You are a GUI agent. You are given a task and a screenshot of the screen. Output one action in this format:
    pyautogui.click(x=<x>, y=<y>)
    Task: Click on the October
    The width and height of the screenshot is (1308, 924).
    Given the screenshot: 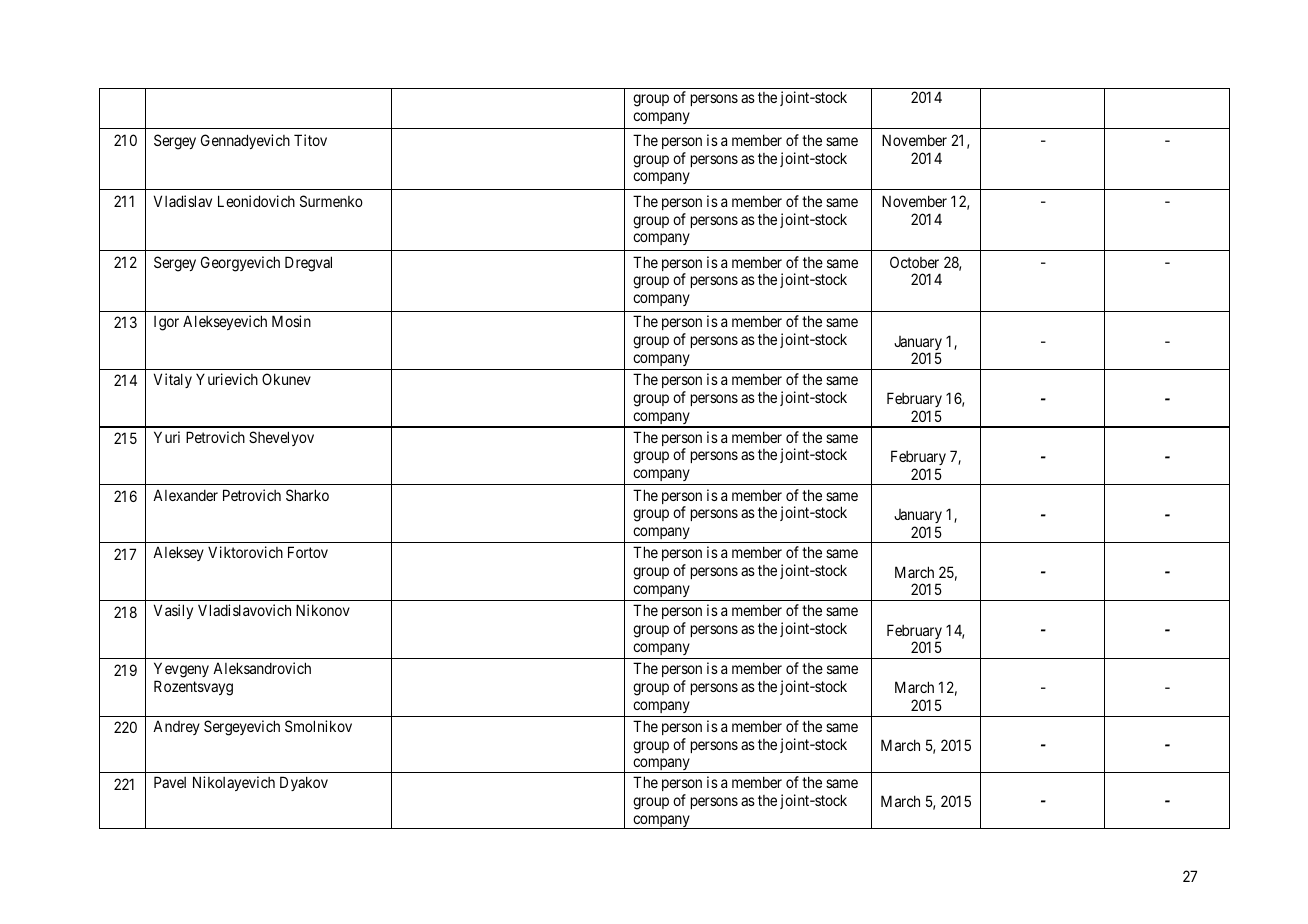 What is the action you would take?
    pyautogui.click(x=914, y=262)
